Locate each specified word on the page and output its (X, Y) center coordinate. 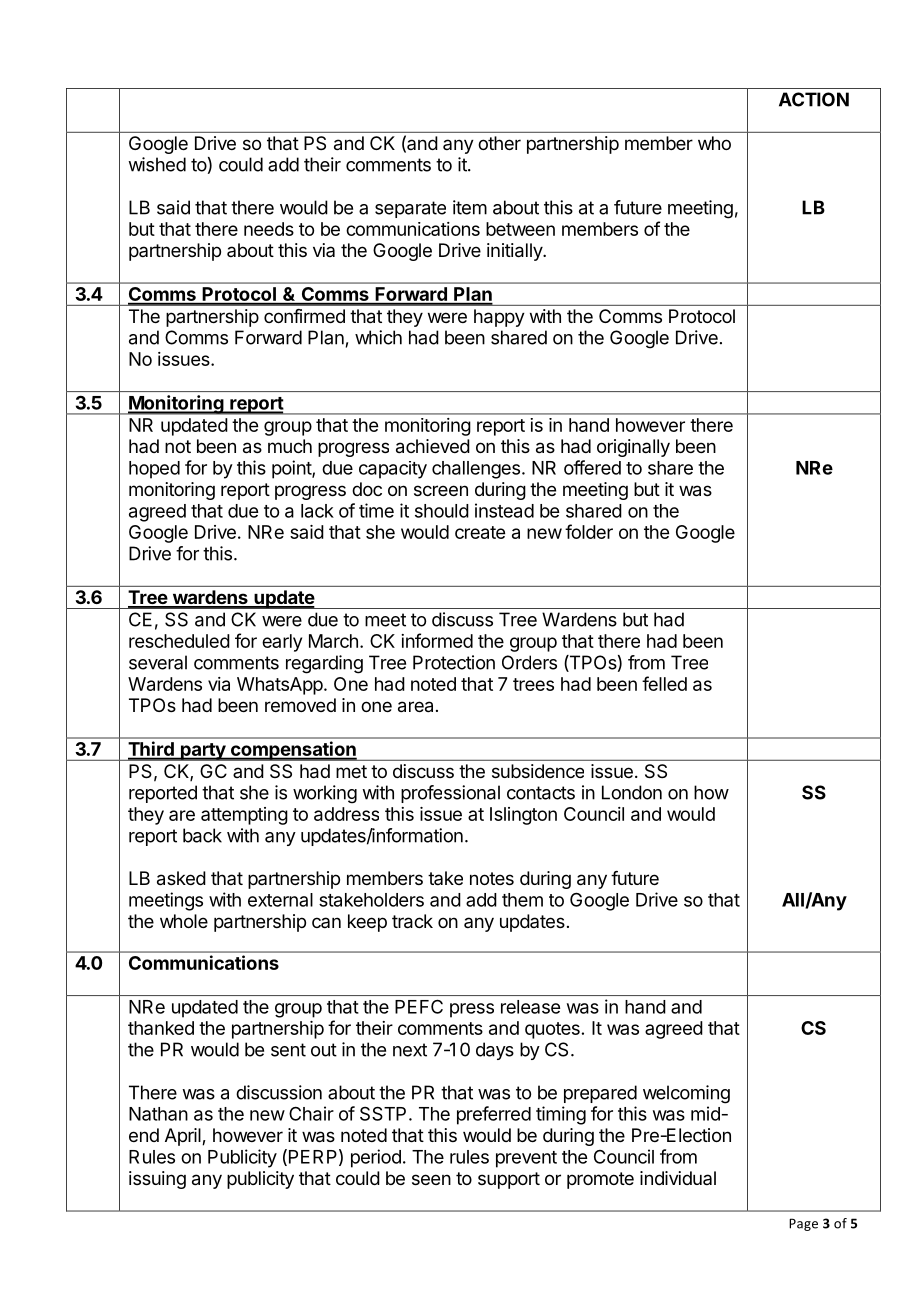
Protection (454, 662)
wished (157, 164)
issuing (157, 1180)
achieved (433, 446)
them (522, 900)
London (632, 792)
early (282, 643)
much (290, 446)
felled (664, 683)
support (509, 1180)
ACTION (814, 99)
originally (633, 448)
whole (184, 921)
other (499, 143)
